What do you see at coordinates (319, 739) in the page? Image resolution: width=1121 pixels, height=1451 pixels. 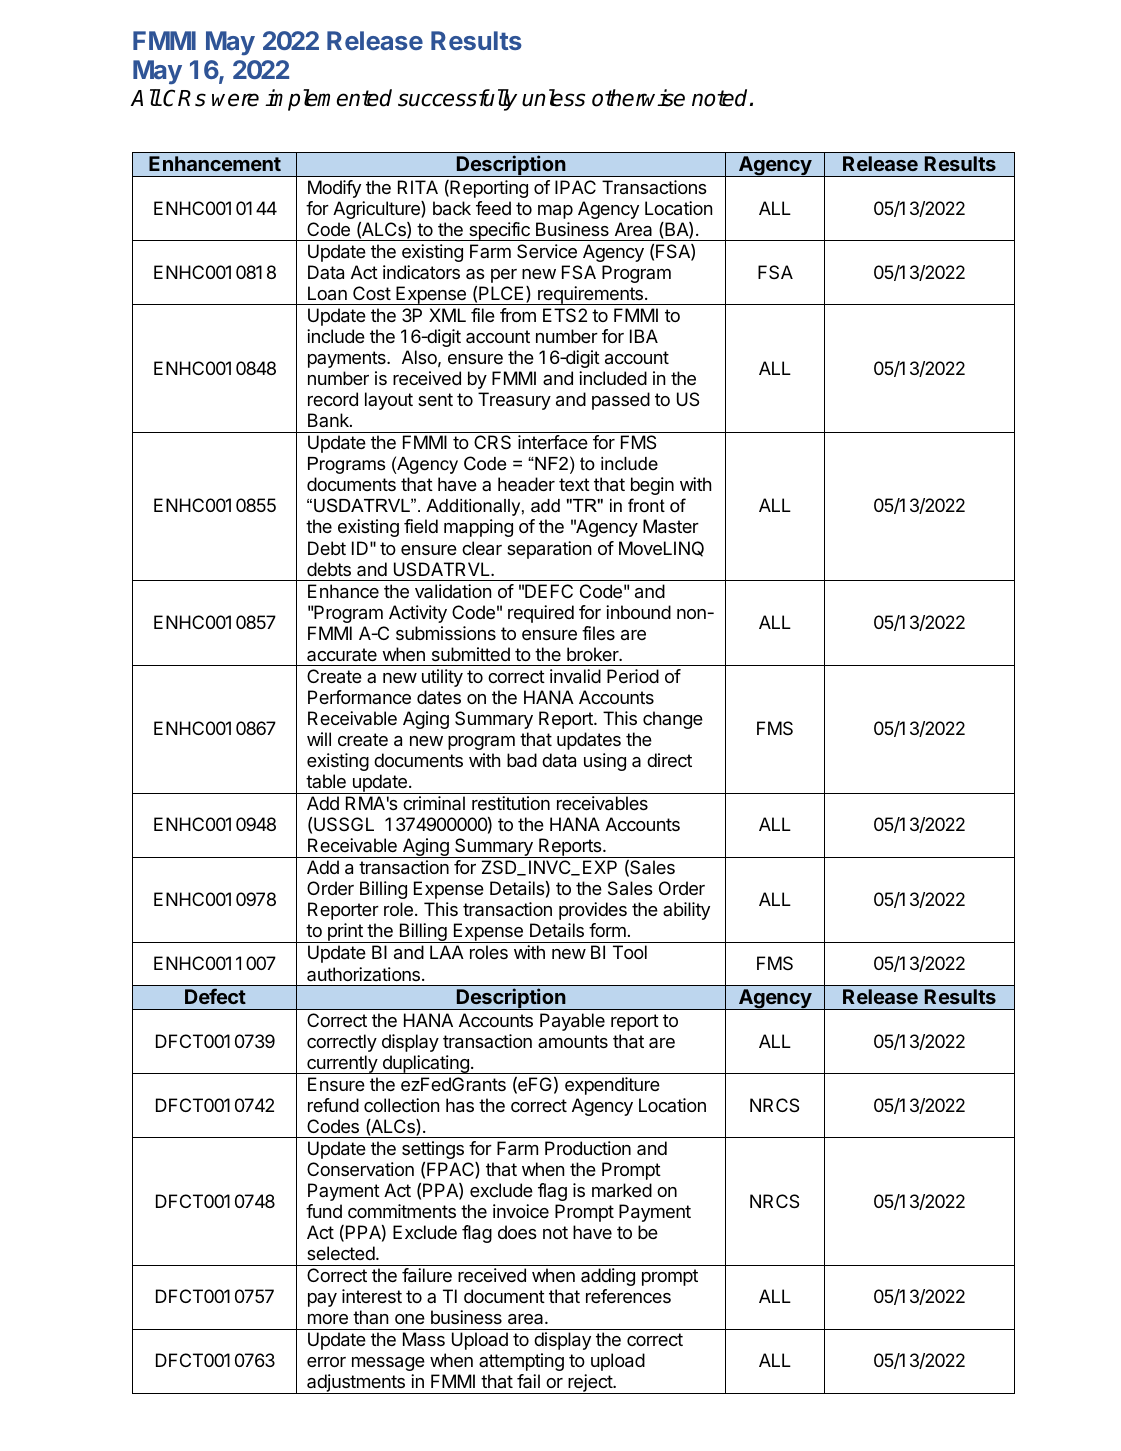 I see `will` at bounding box center [319, 739].
